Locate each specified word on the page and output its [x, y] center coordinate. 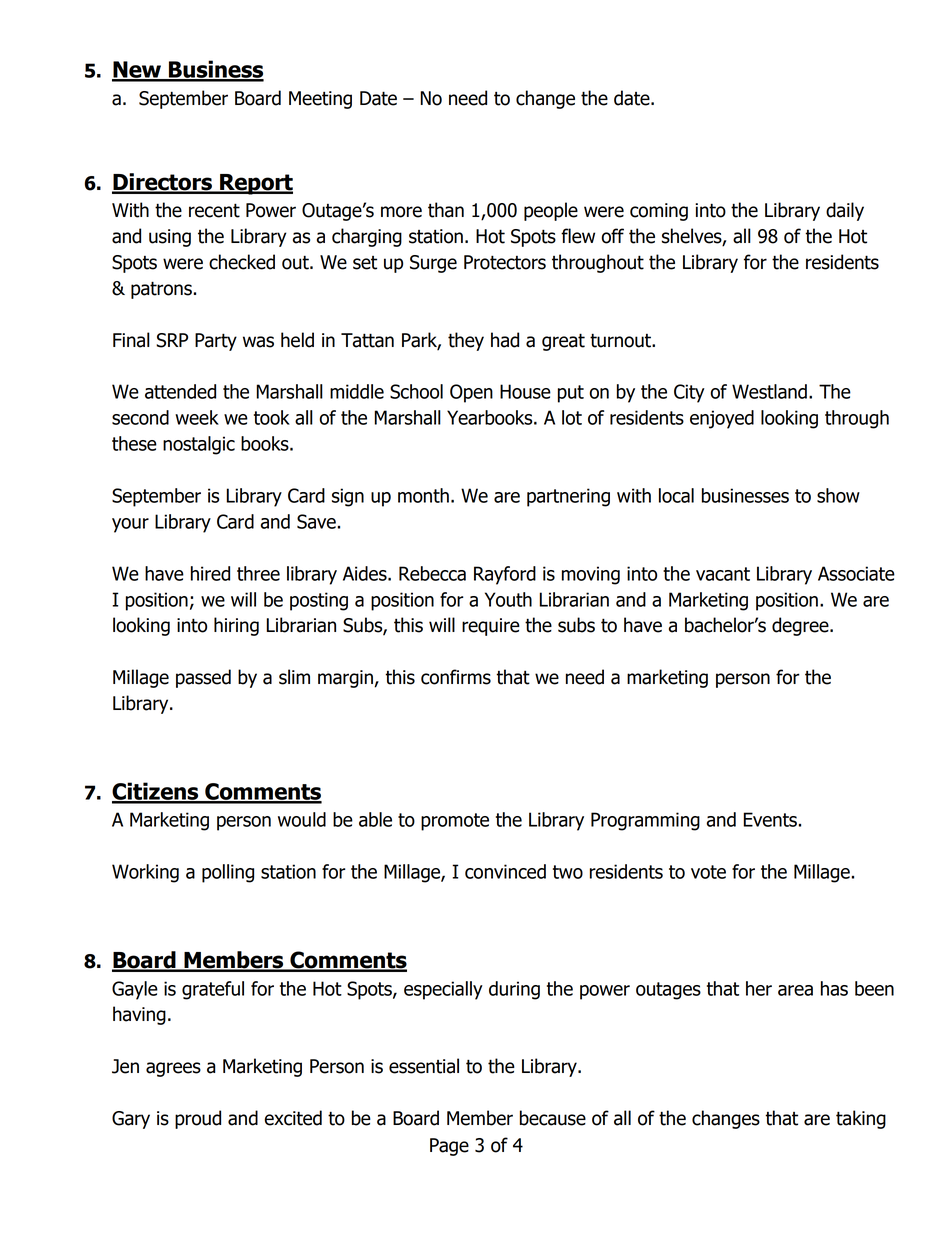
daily [845, 211]
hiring [236, 626]
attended [180, 391]
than [446, 210]
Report [255, 184]
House [525, 391]
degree [801, 626]
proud [198, 1119]
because [553, 1118]
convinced [505, 871]
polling [228, 873]
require [491, 627]
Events [770, 819]
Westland [769, 391]
